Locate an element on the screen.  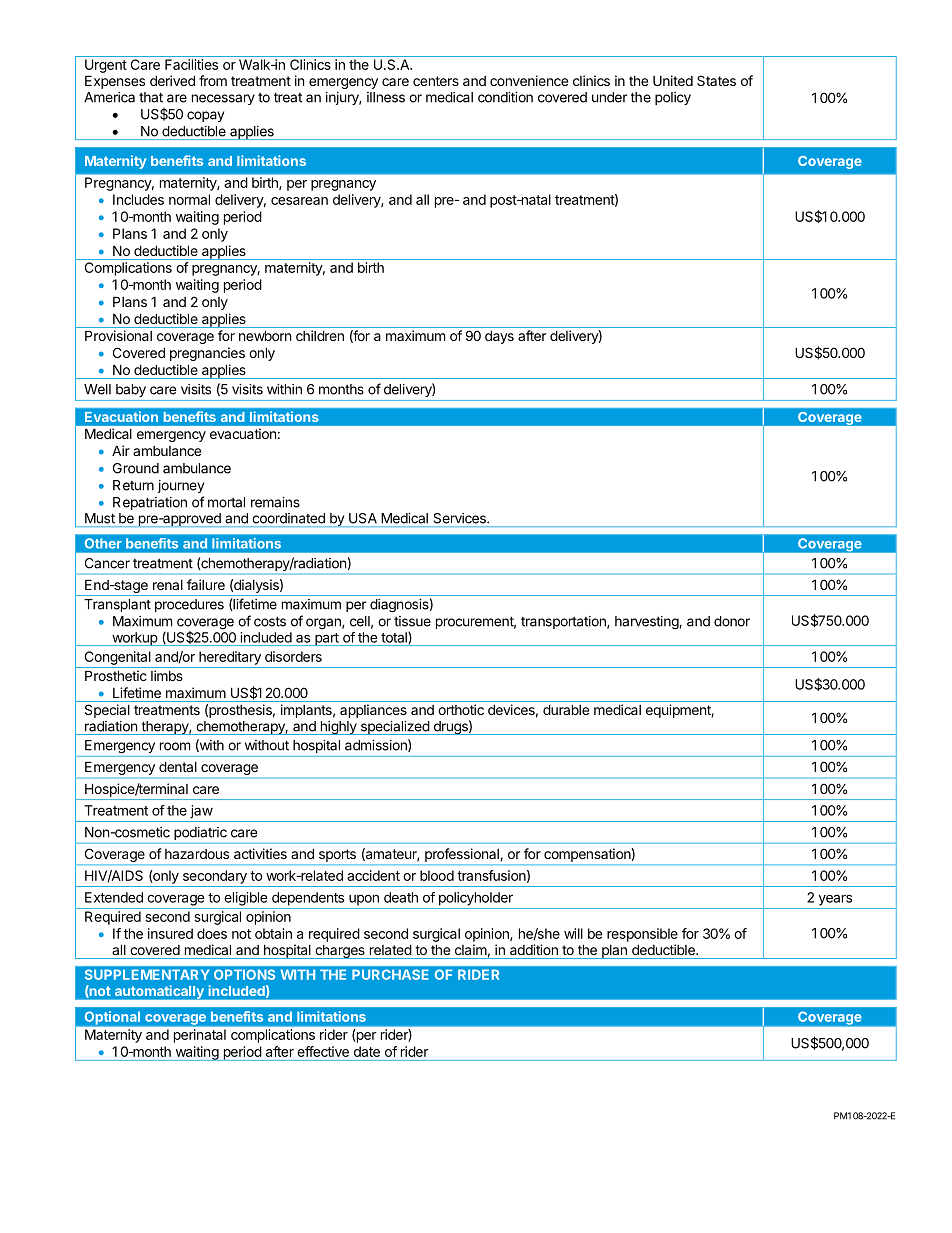
States is located at coordinates (716, 80).
